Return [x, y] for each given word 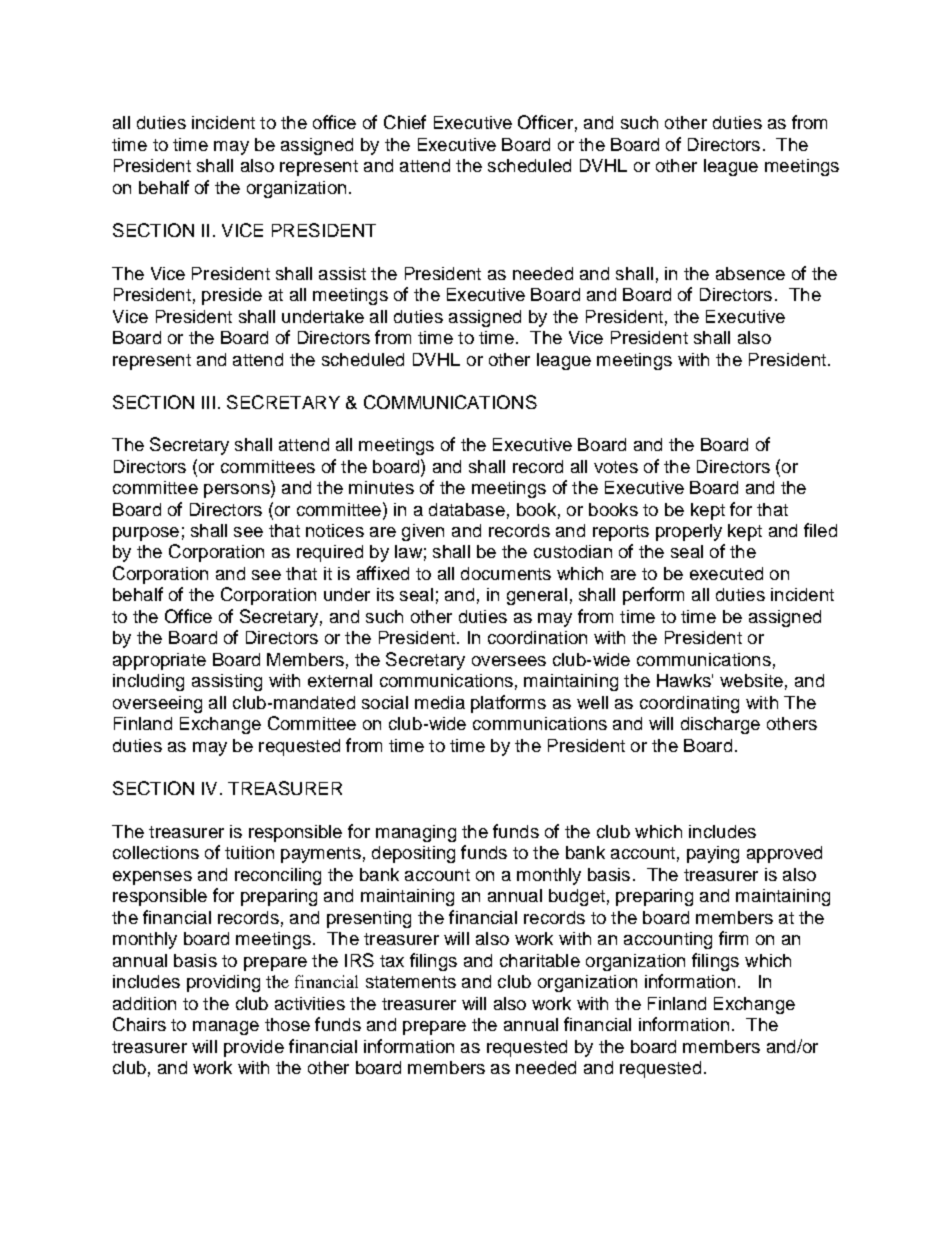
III [208, 402]
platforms [508, 704]
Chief [405, 122]
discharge [720, 725]
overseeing [157, 704]
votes [616, 467]
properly [689, 532]
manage [226, 1028]
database [467, 509]
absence [750, 273]
